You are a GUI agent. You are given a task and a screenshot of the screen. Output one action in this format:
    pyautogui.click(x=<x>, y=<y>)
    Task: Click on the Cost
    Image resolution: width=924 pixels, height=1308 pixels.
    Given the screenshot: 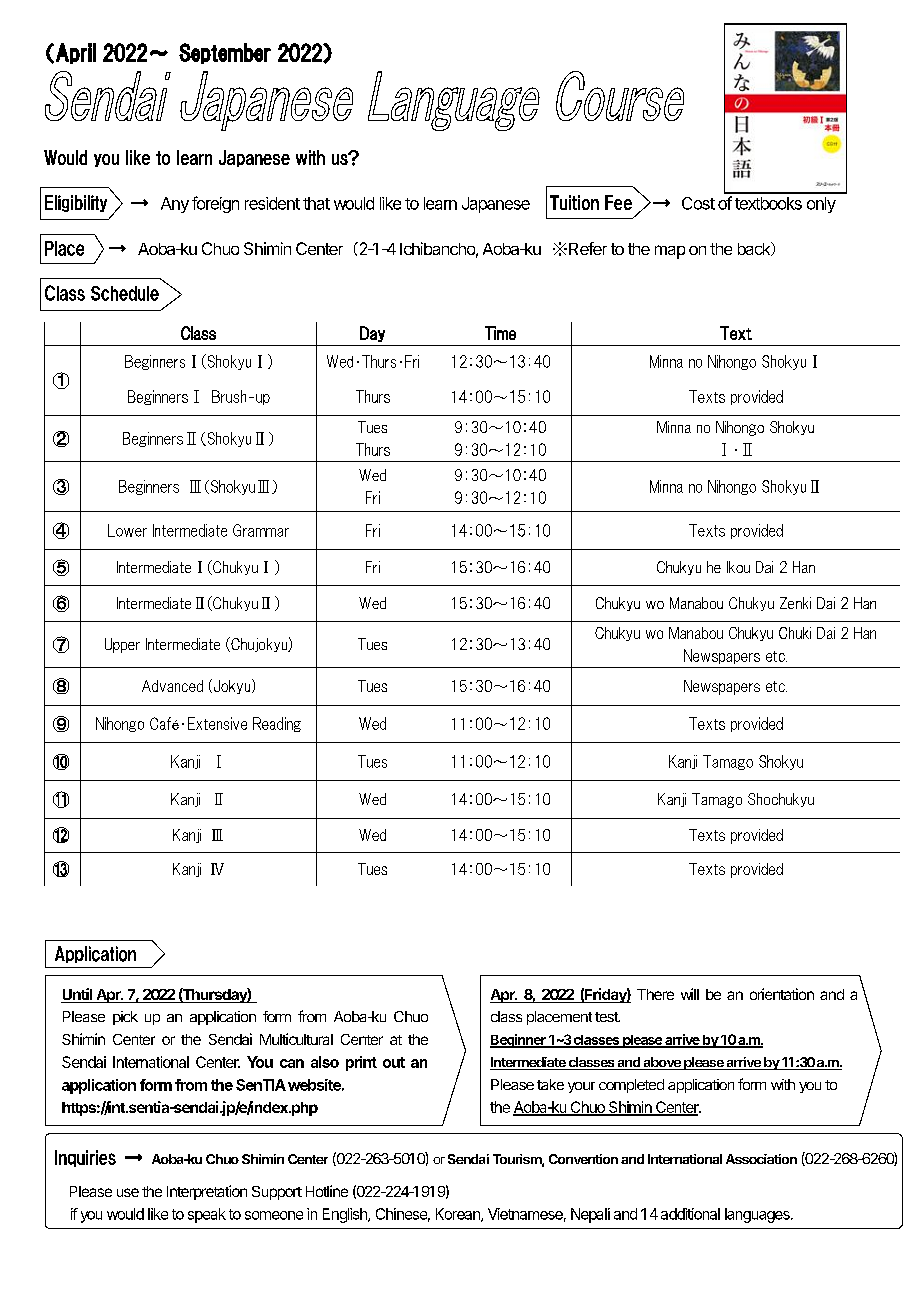 What is the action you would take?
    pyautogui.click(x=698, y=203)
